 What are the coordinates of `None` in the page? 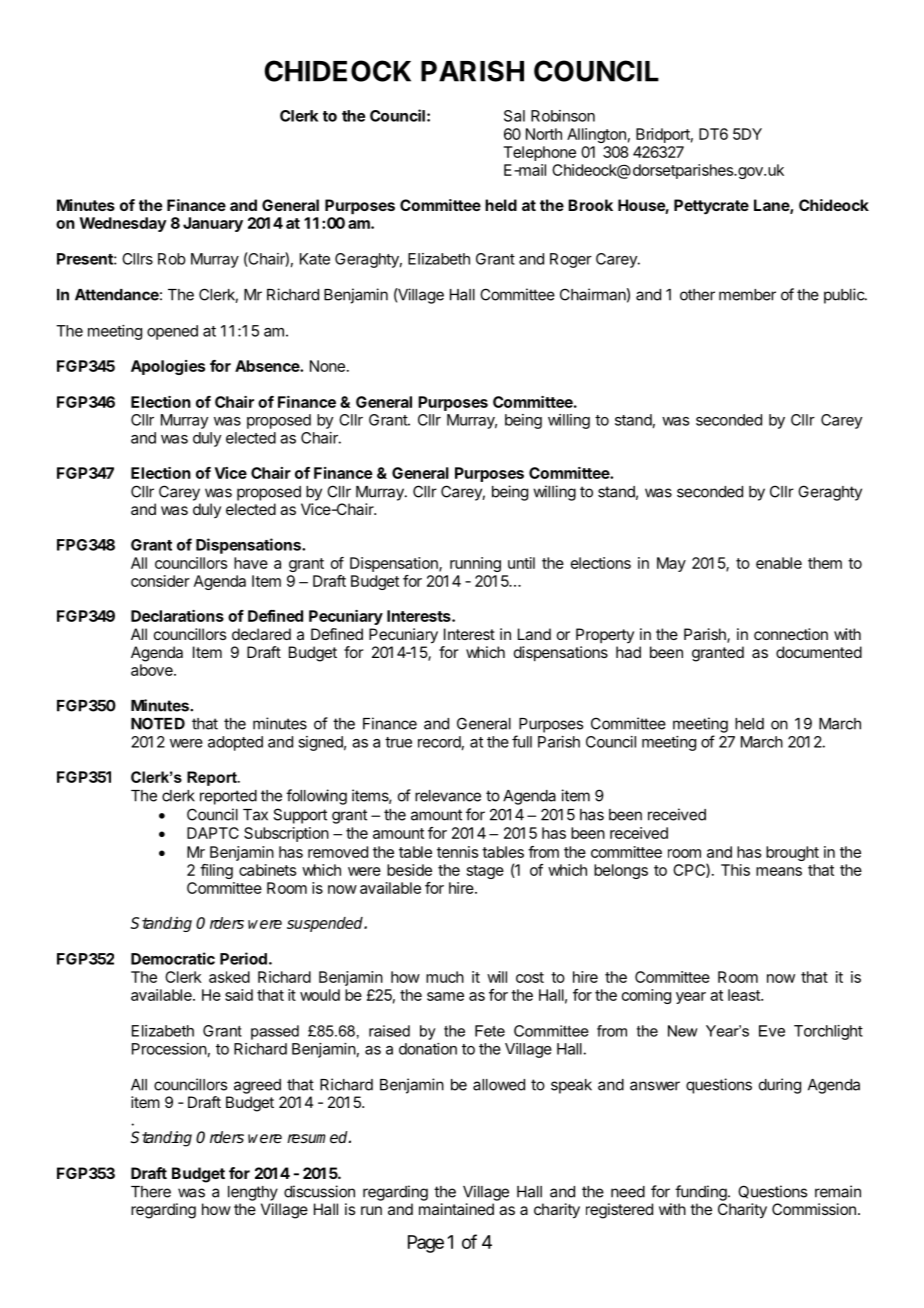 It's located at (327, 366).
